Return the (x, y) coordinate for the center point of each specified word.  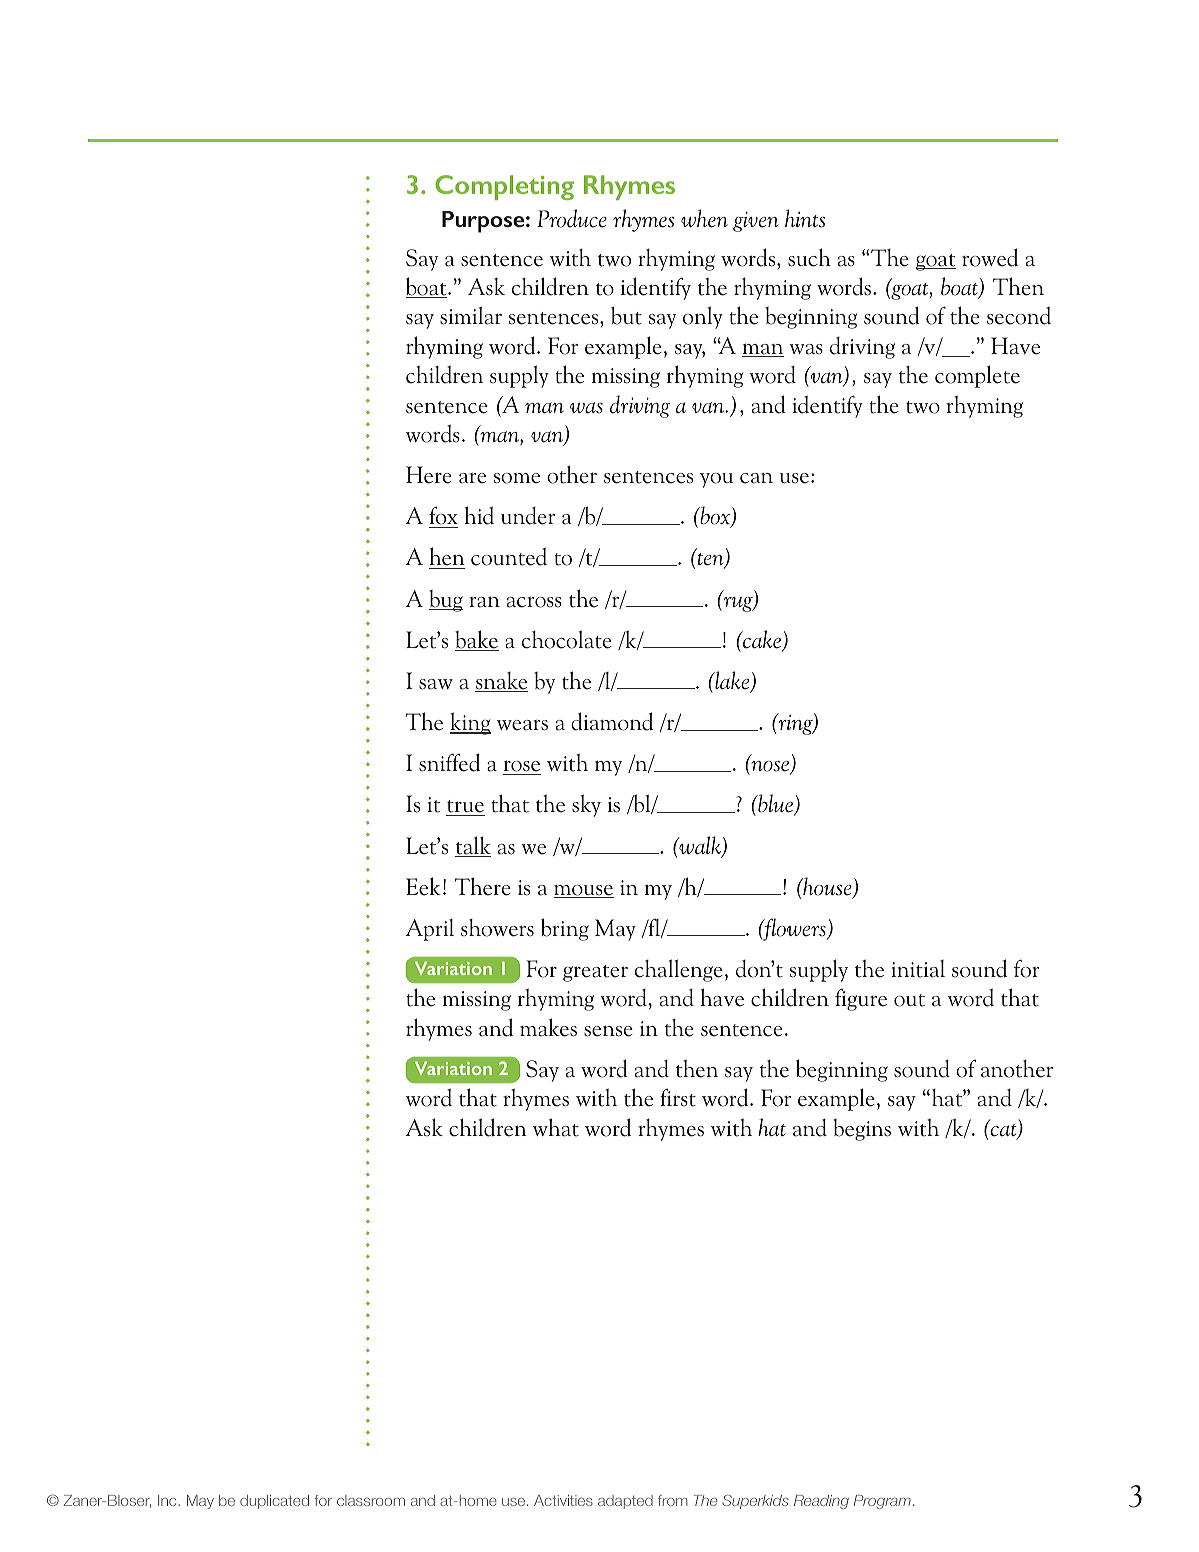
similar (471, 315)
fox (443, 517)
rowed (990, 257)
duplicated (274, 1502)
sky (586, 805)
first (678, 1097)
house (827, 887)
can (756, 478)
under (528, 516)
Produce (572, 218)
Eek (423, 886)
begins (862, 1130)
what (556, 1127)
